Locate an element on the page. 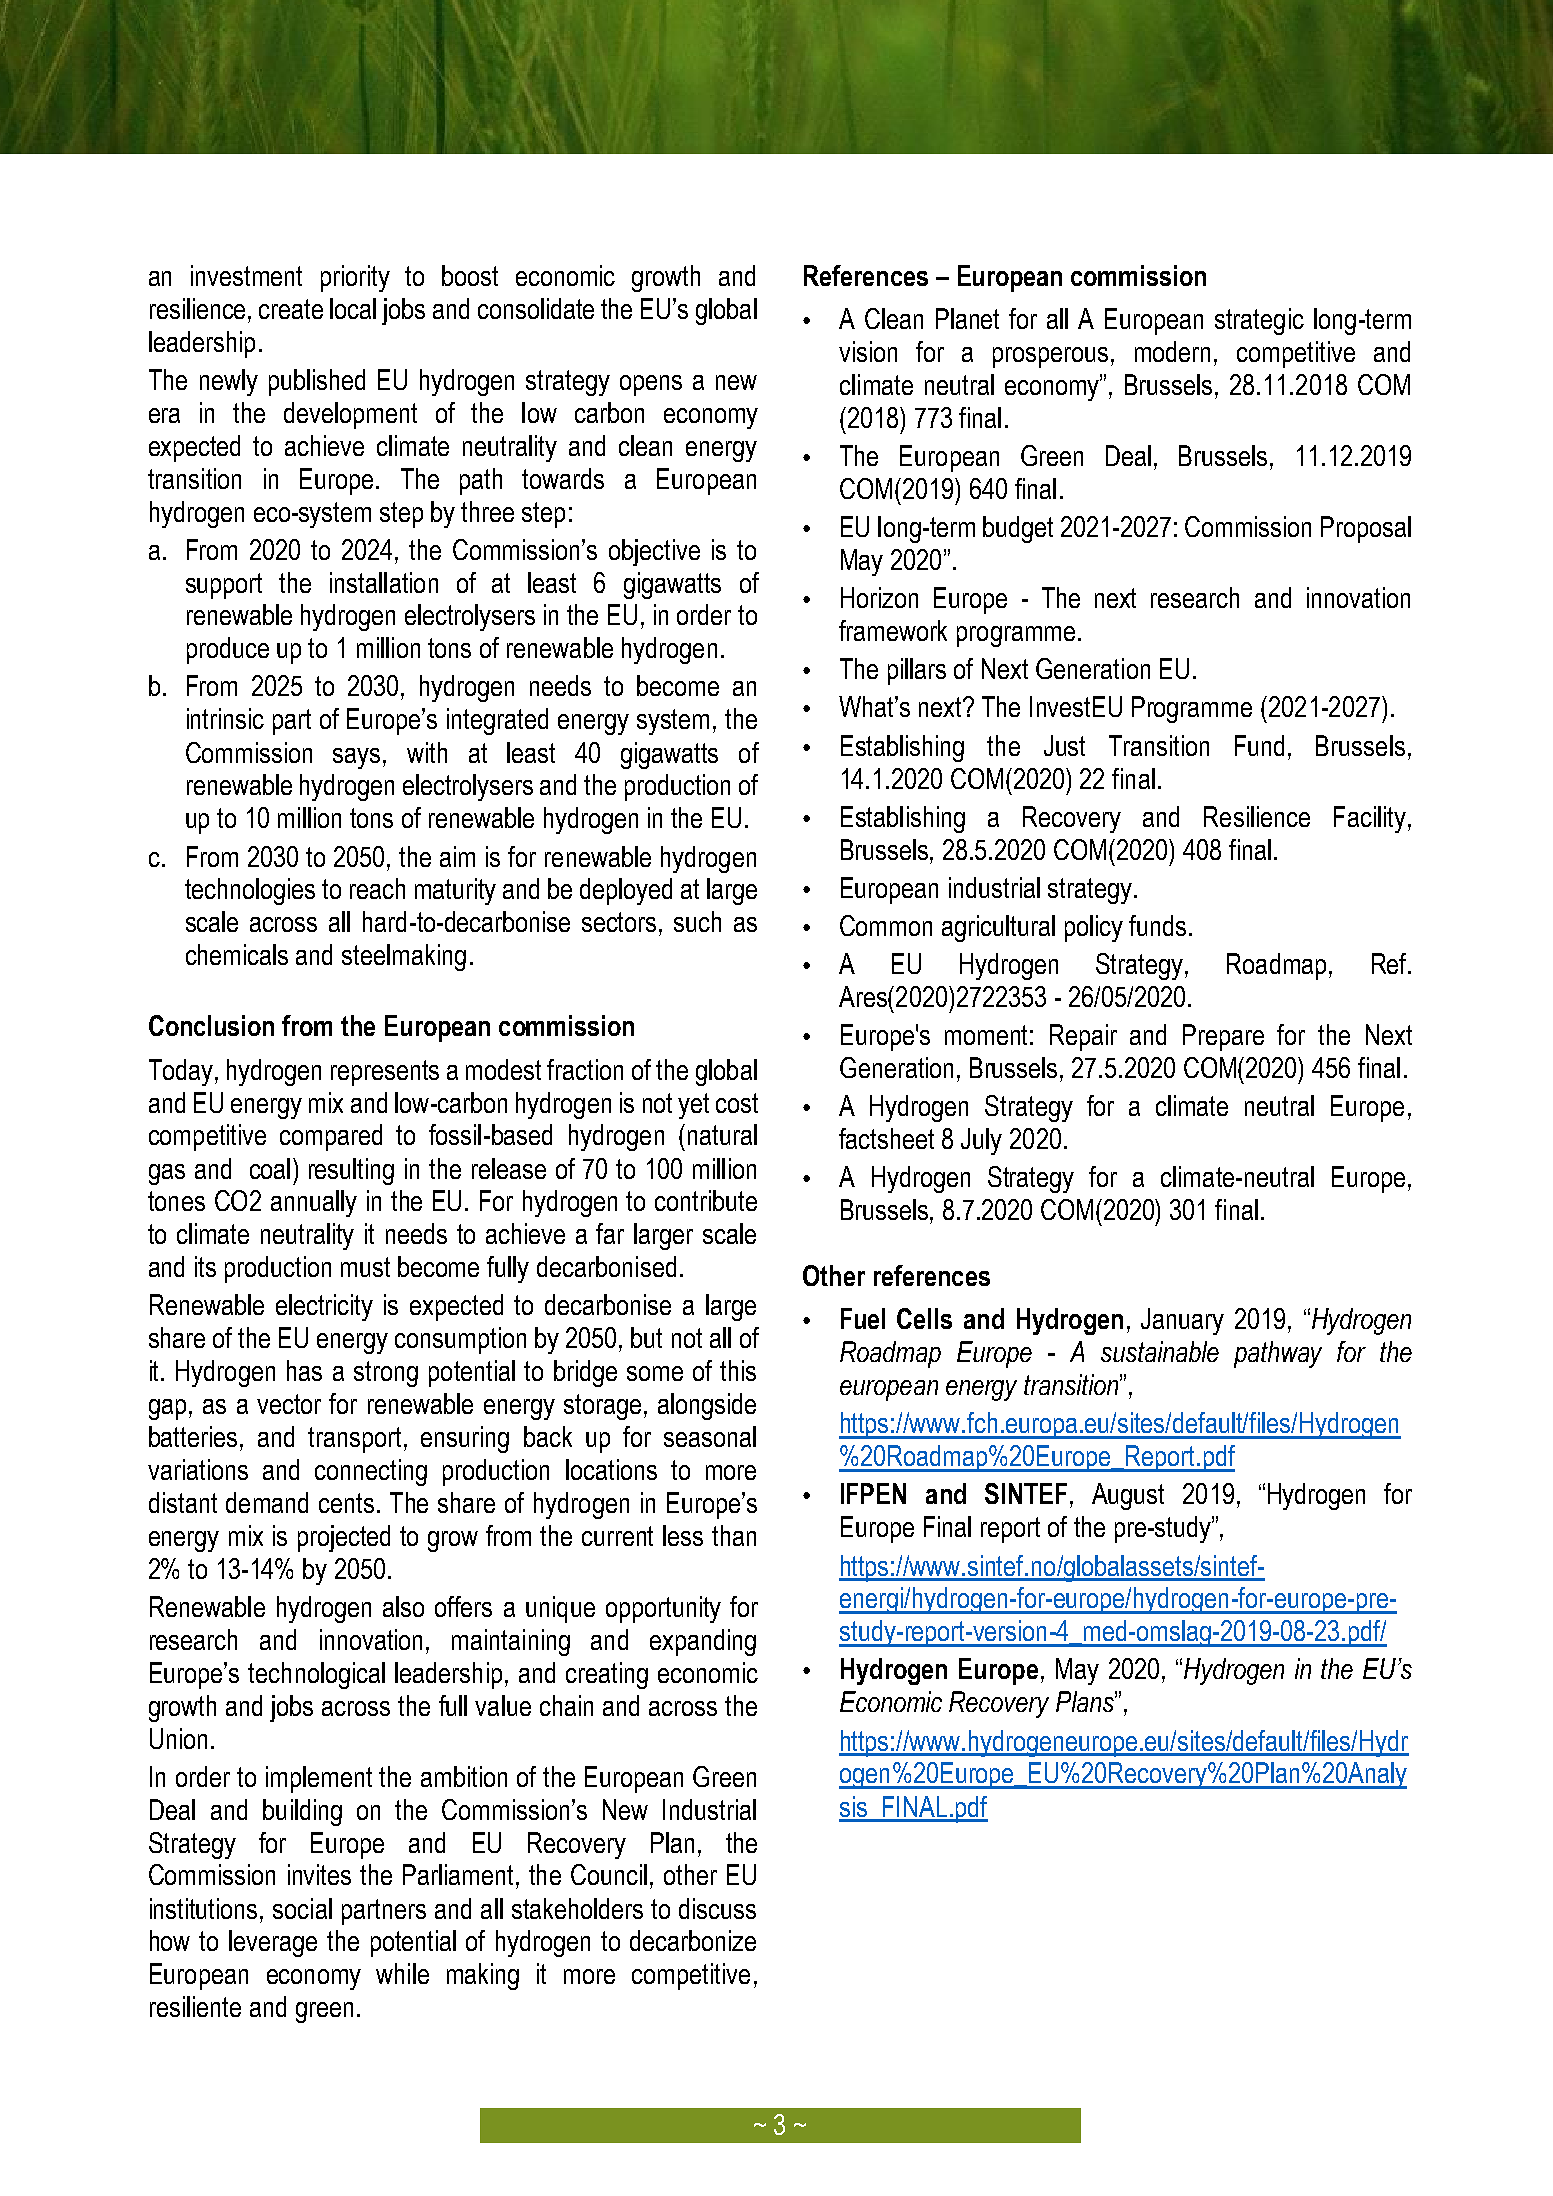 The height and width of the document is (2196, 1553). August is located at coordinates (1128, 1496).
